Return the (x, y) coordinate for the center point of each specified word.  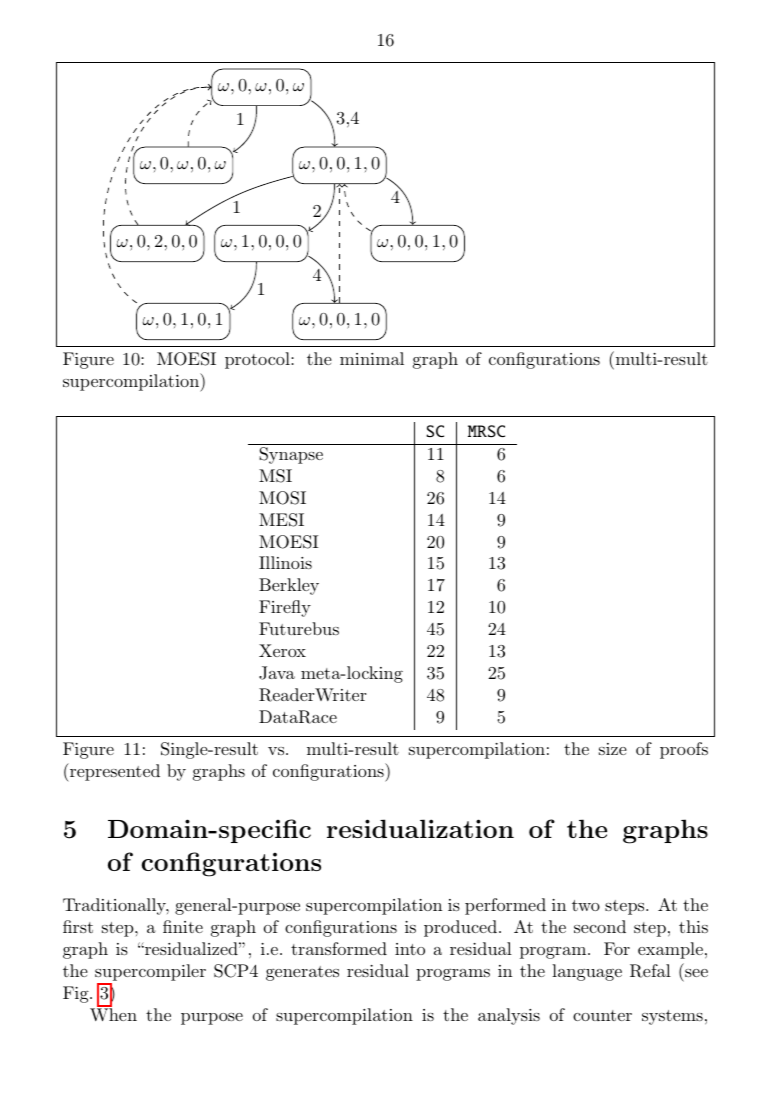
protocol (258, 360)
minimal (372, 358)
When (113, 1013)
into (410, 949)
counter (602, 1015)
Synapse (291, 455)
